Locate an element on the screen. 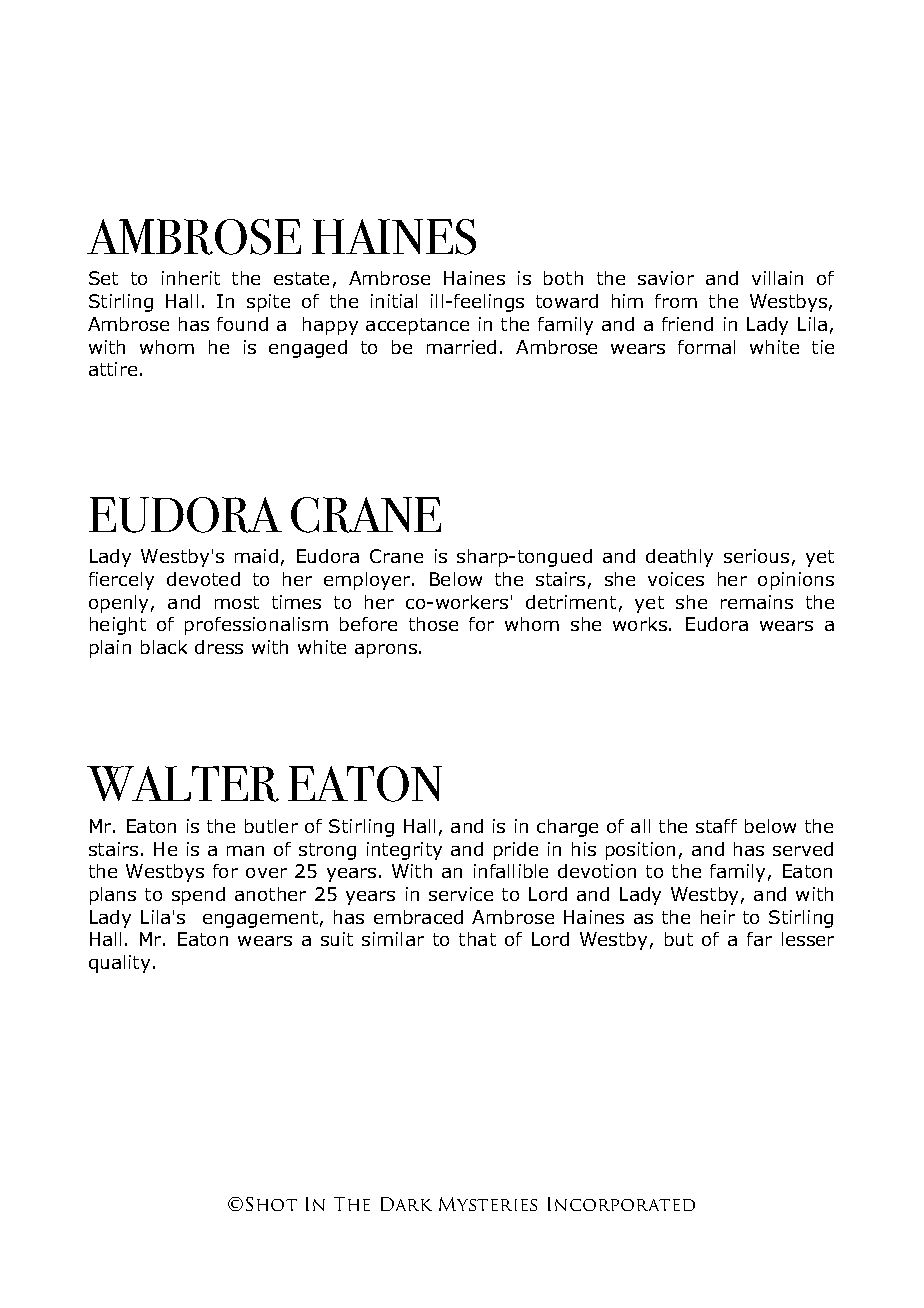 The height and width of the screenshot is (1308, 924). Shot is located at coordinates (271, 1204).
